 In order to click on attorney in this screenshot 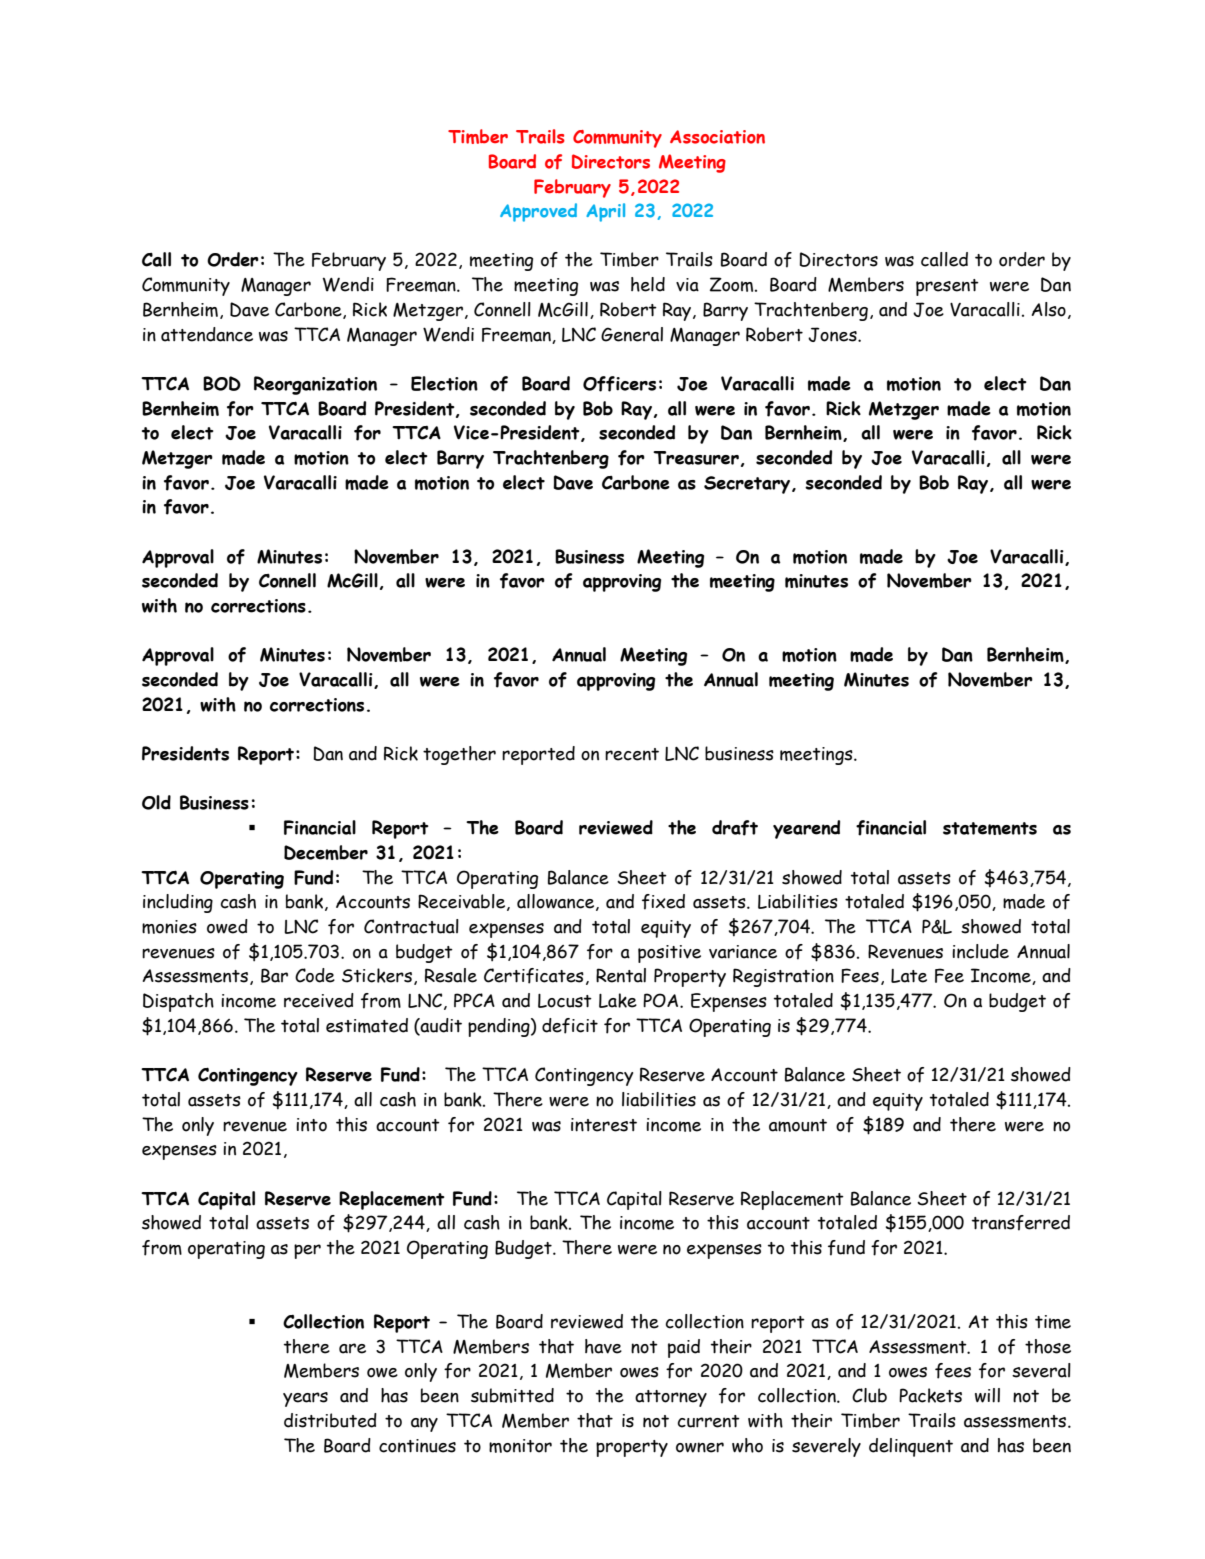, I will do `click(671, 1398)`.
